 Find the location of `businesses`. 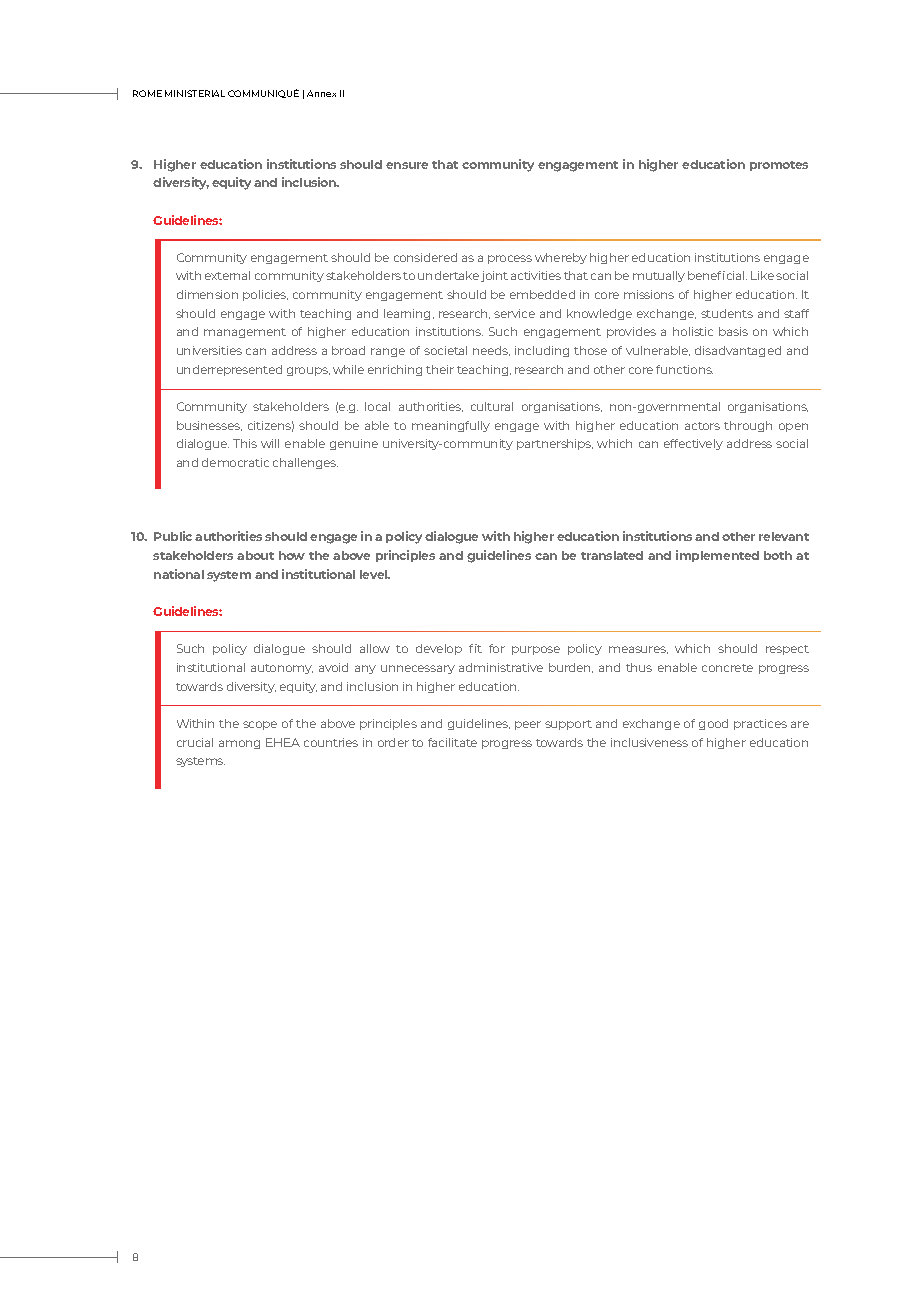

businesses is located at coordinates (209, 426).
